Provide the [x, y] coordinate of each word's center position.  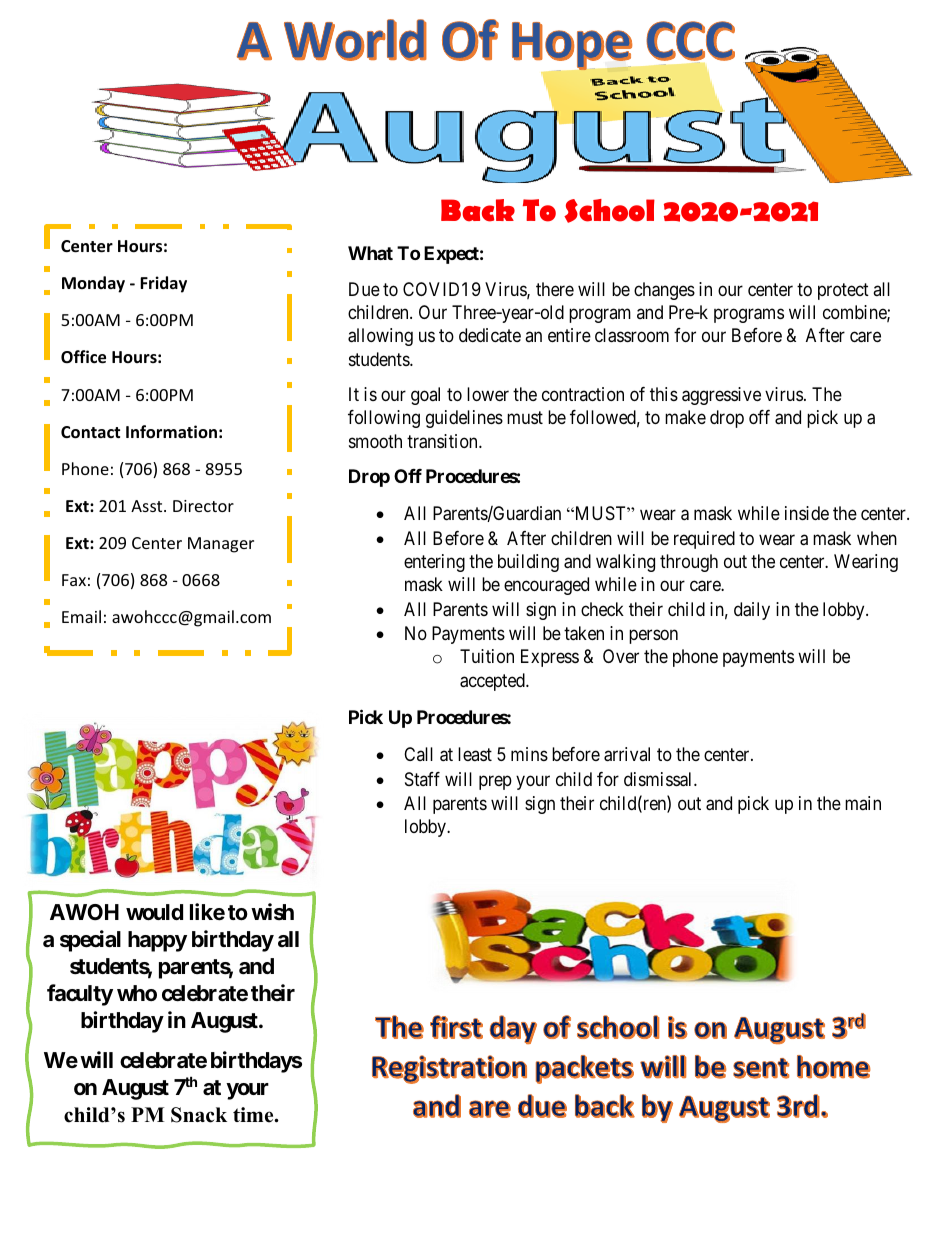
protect [843, 291]
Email [81, 616]
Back [478, 210]
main [863, 803]
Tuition [487, 656]
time [254, 1115]
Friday [163, 284]
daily [752, 611]
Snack [199, 1115]
